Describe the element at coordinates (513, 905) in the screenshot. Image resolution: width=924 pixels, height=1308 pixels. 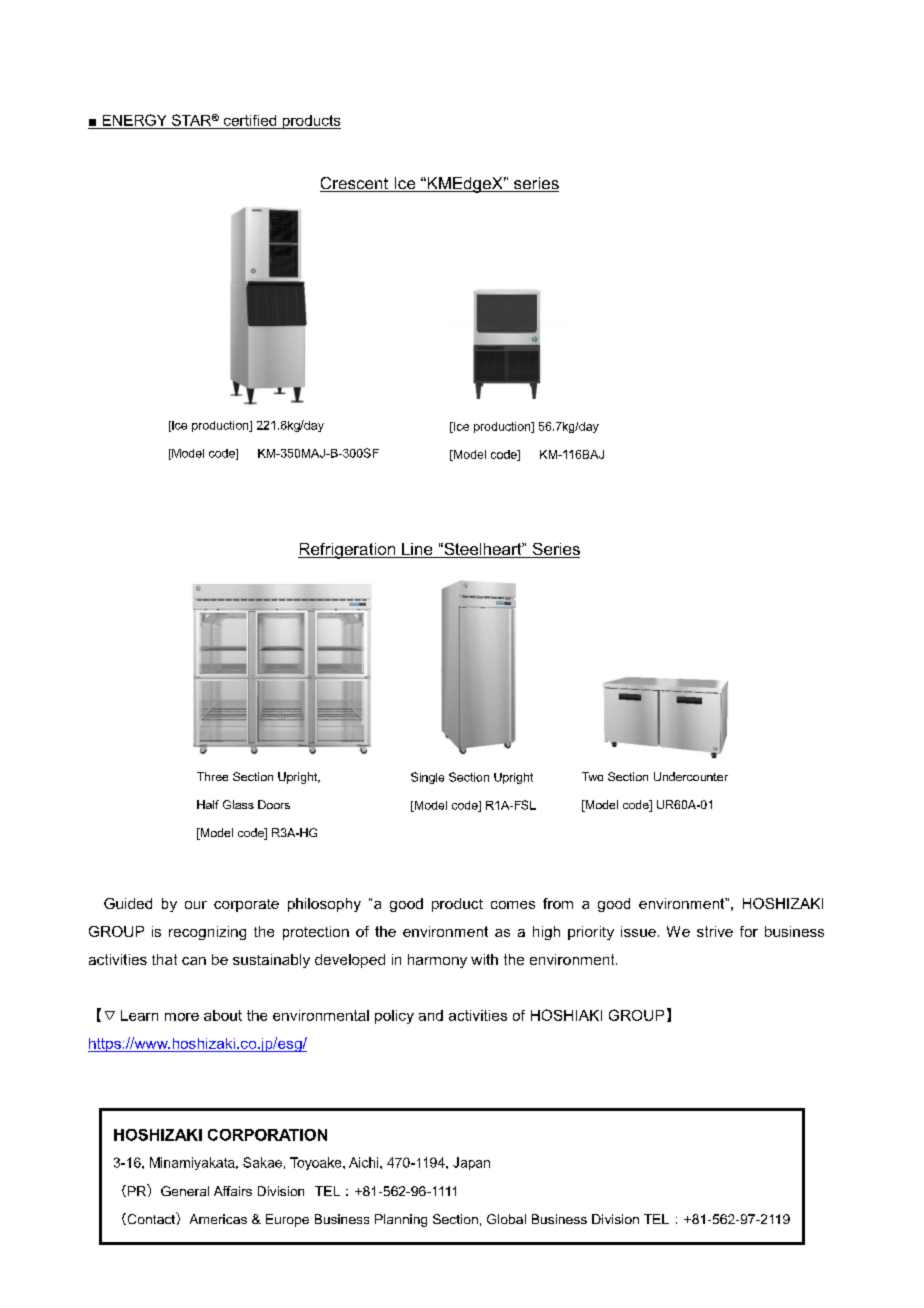
I see `comes` at that location.
